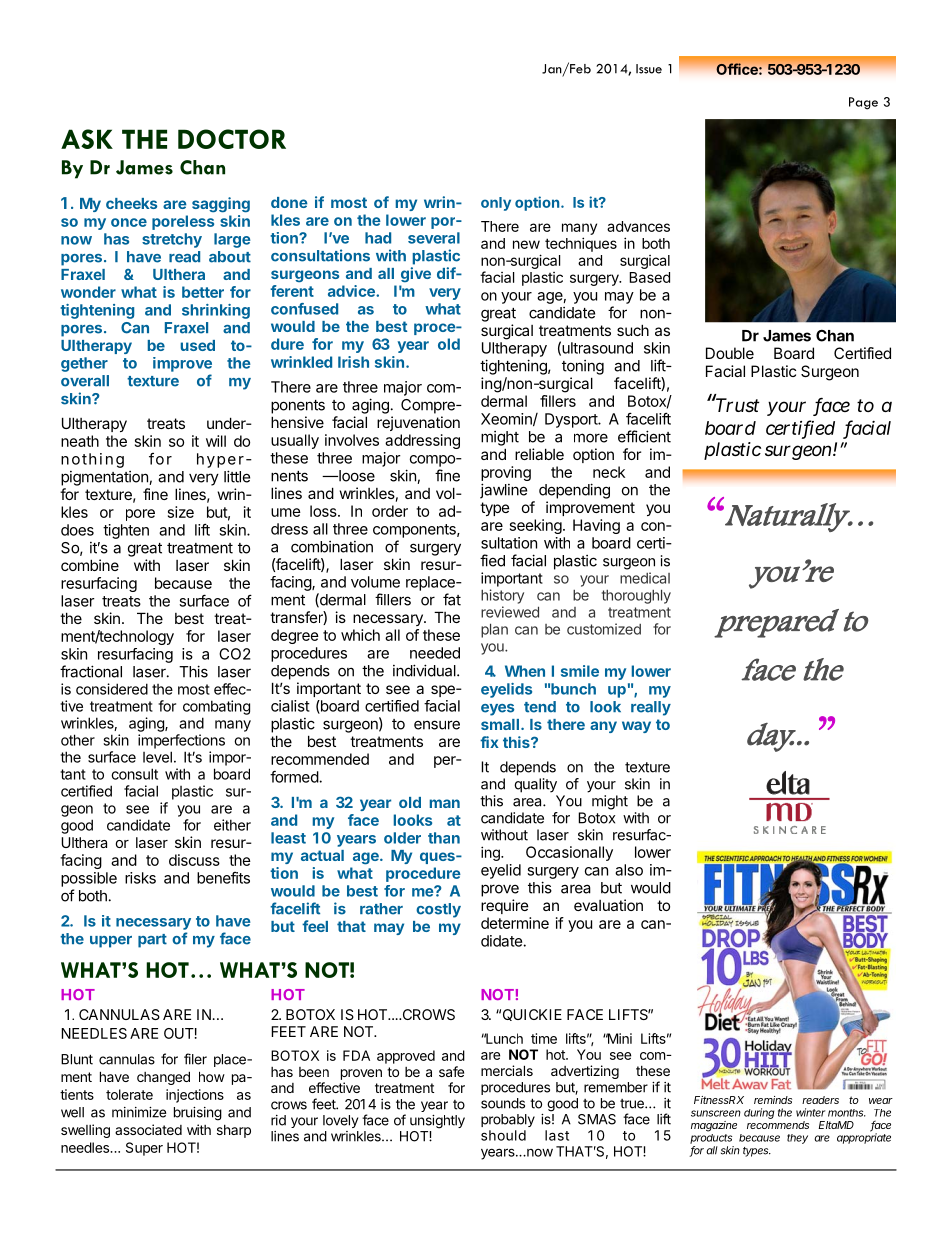 The height and width of the screenshot is (1233, 952). I want to click on medical, so click(645, 578).
